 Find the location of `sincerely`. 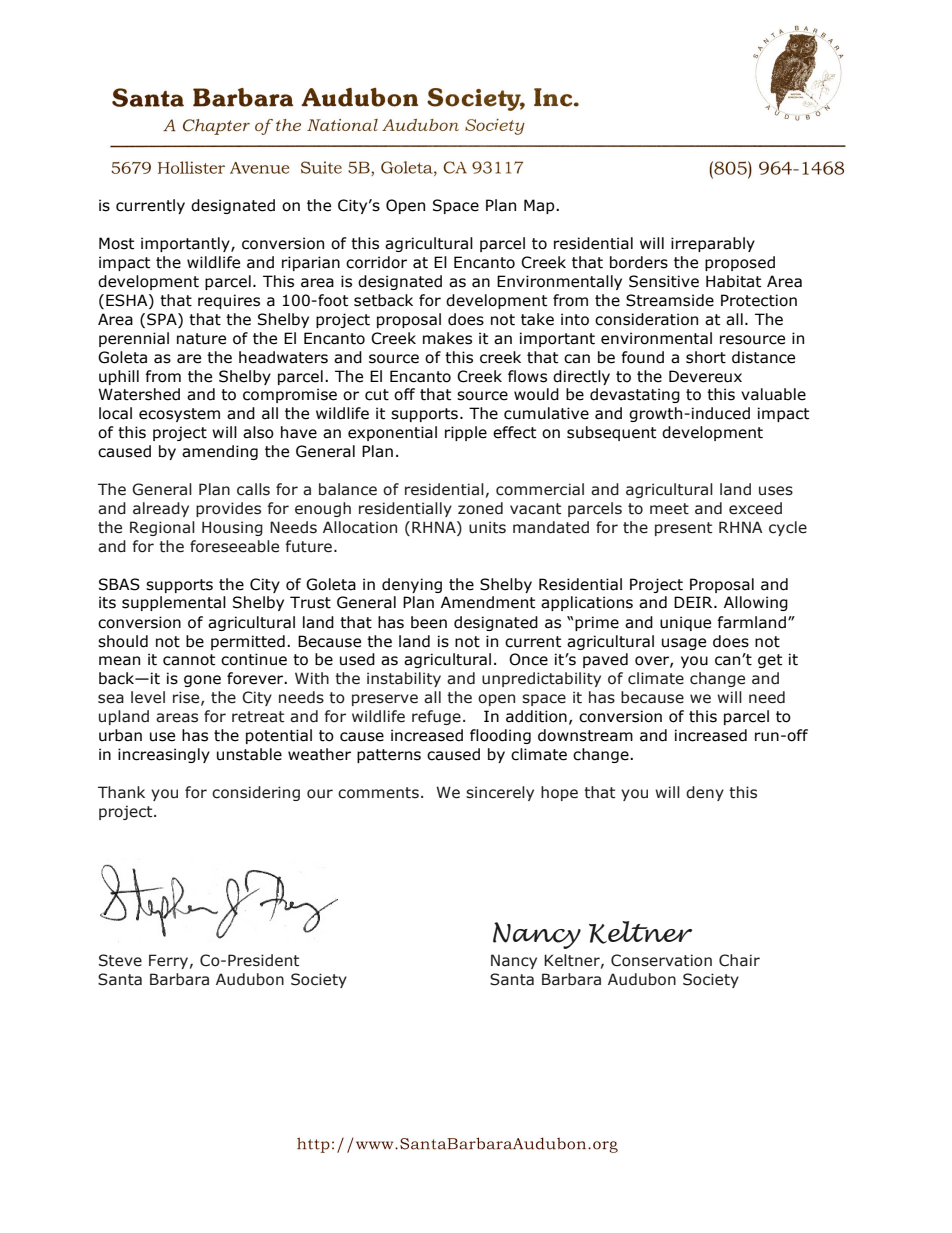

sincerely is located at coordinates (500, 793).
